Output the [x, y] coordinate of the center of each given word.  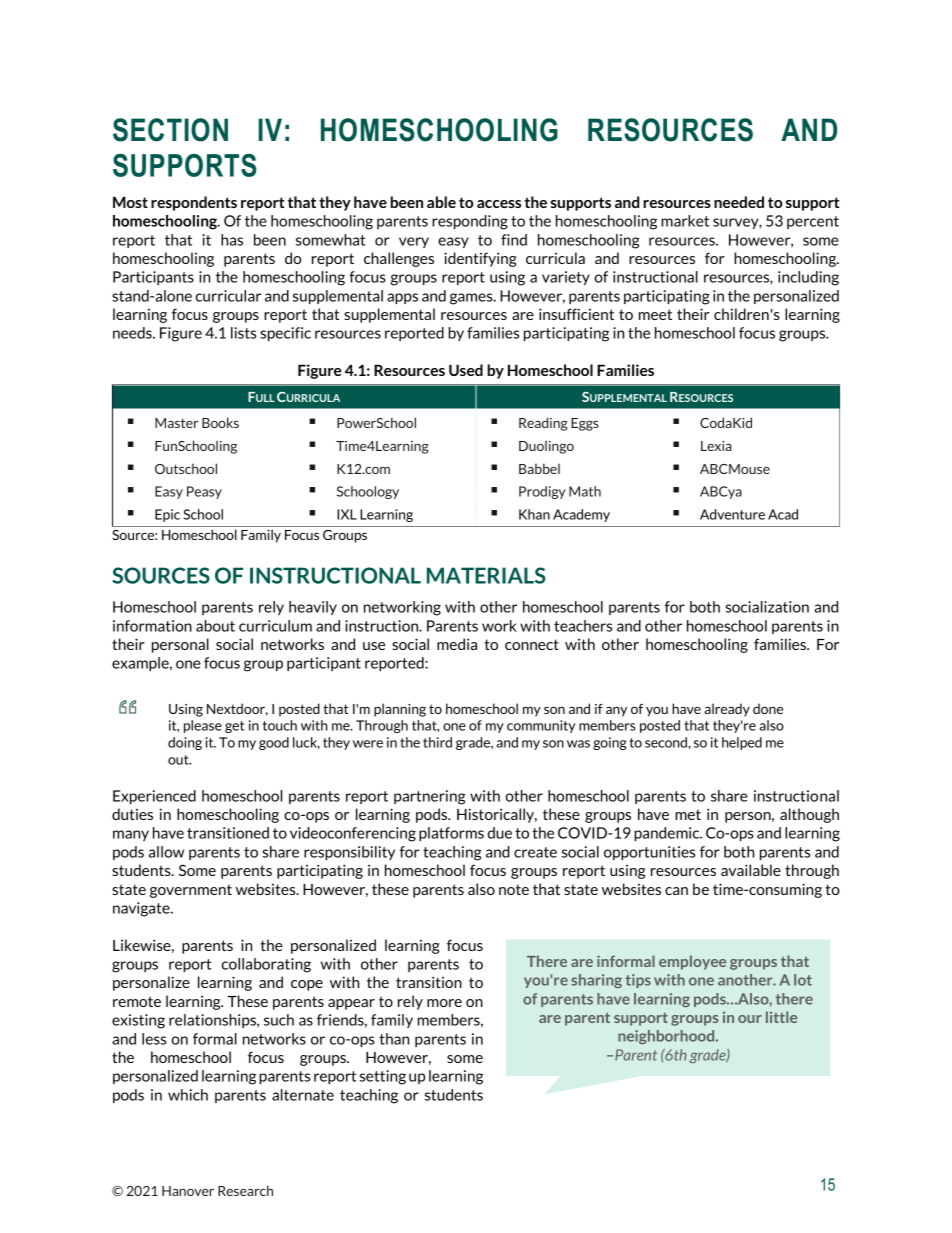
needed [739, 202]
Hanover [188, 1191]
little [781, 1017]
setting [383, 1077]
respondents [194, 203]
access [499, 204]
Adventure [732, 514]
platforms [451, 834]
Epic [167, 515]
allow [166, 852]
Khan [534, 514]
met [688, 814]
